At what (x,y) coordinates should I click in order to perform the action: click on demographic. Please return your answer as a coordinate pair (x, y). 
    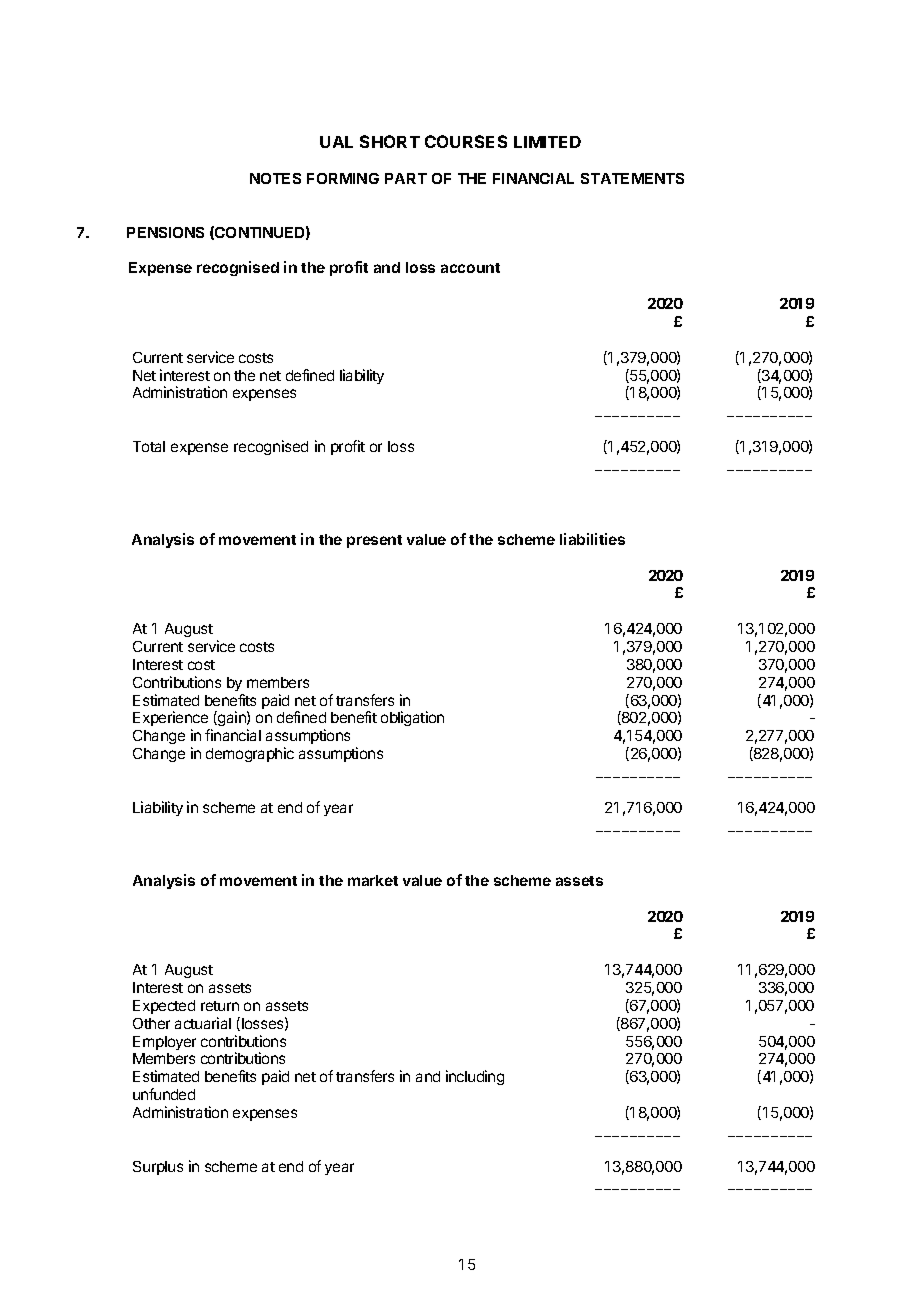
    Looking at the image, I should click on (250, 754).
